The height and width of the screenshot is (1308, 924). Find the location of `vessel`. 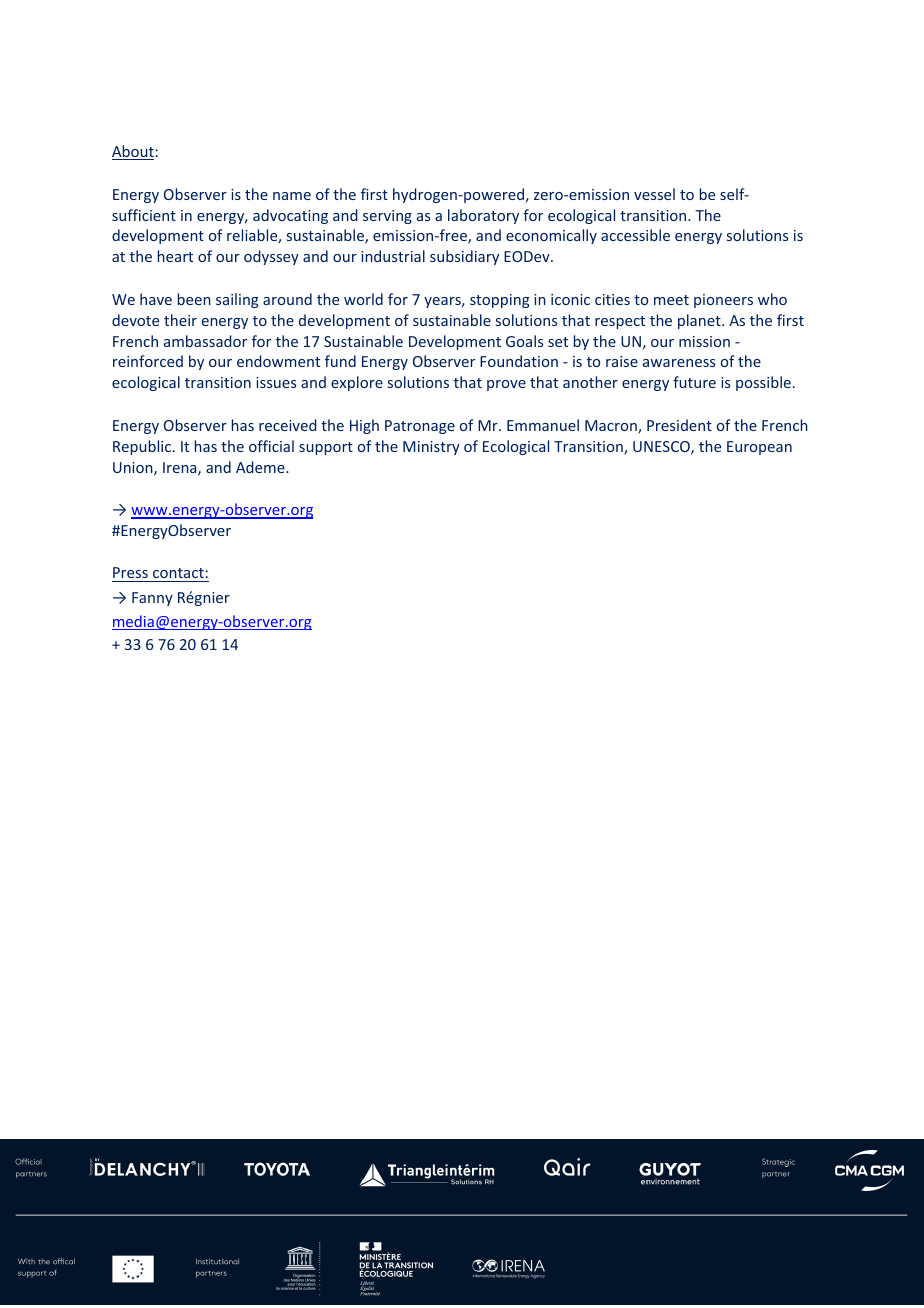

vessel is located at coordinates (654, 194).
